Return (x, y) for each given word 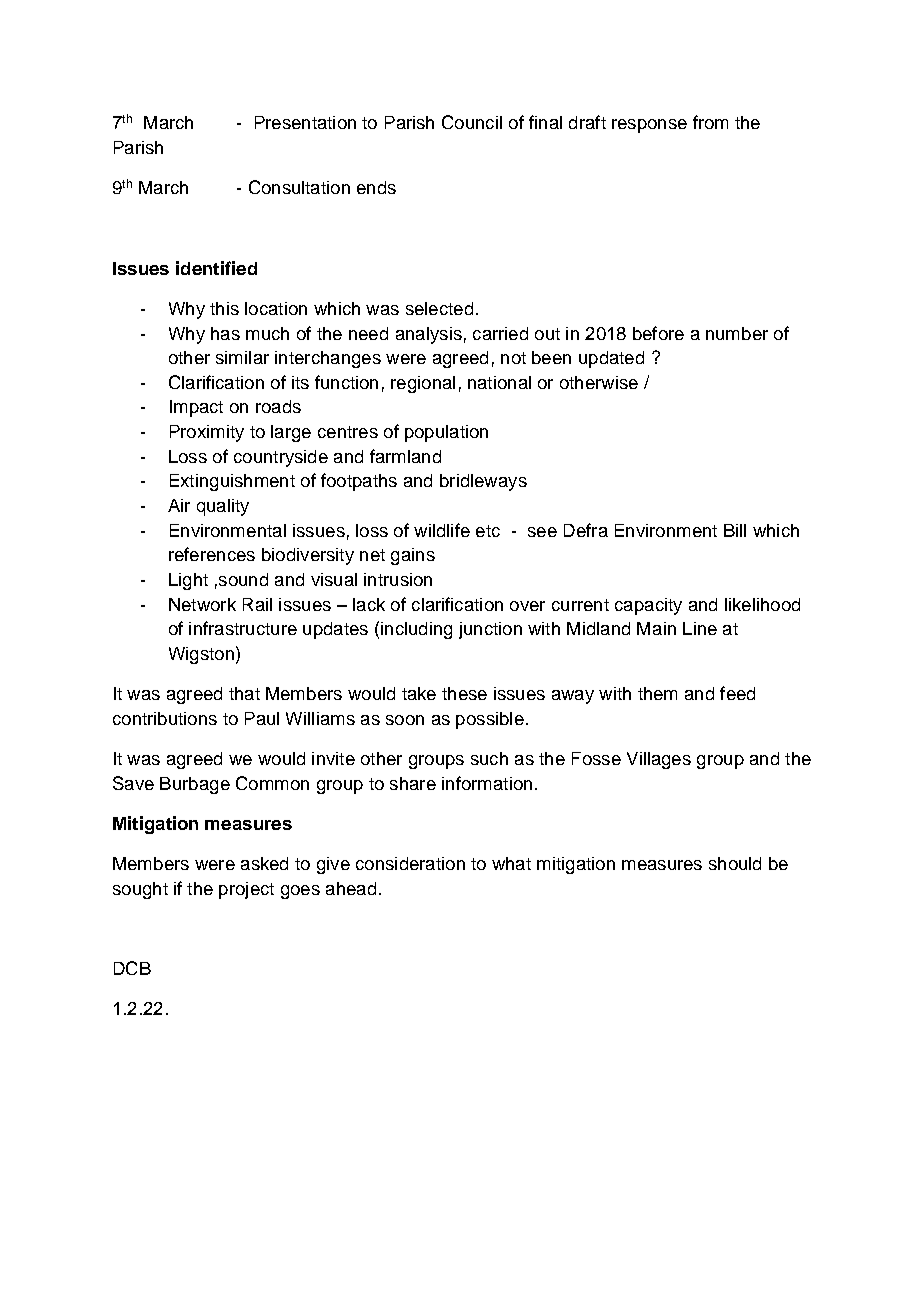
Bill (735, 530)
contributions (165, 718)
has (225, 333)
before (658, 333)
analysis (429, 335)
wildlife (442, 530)
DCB (132, 968)
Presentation (305, 122)
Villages (659, 760)
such (489, 758)
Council (472, 122)
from (710, 122)
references (212, 554)
